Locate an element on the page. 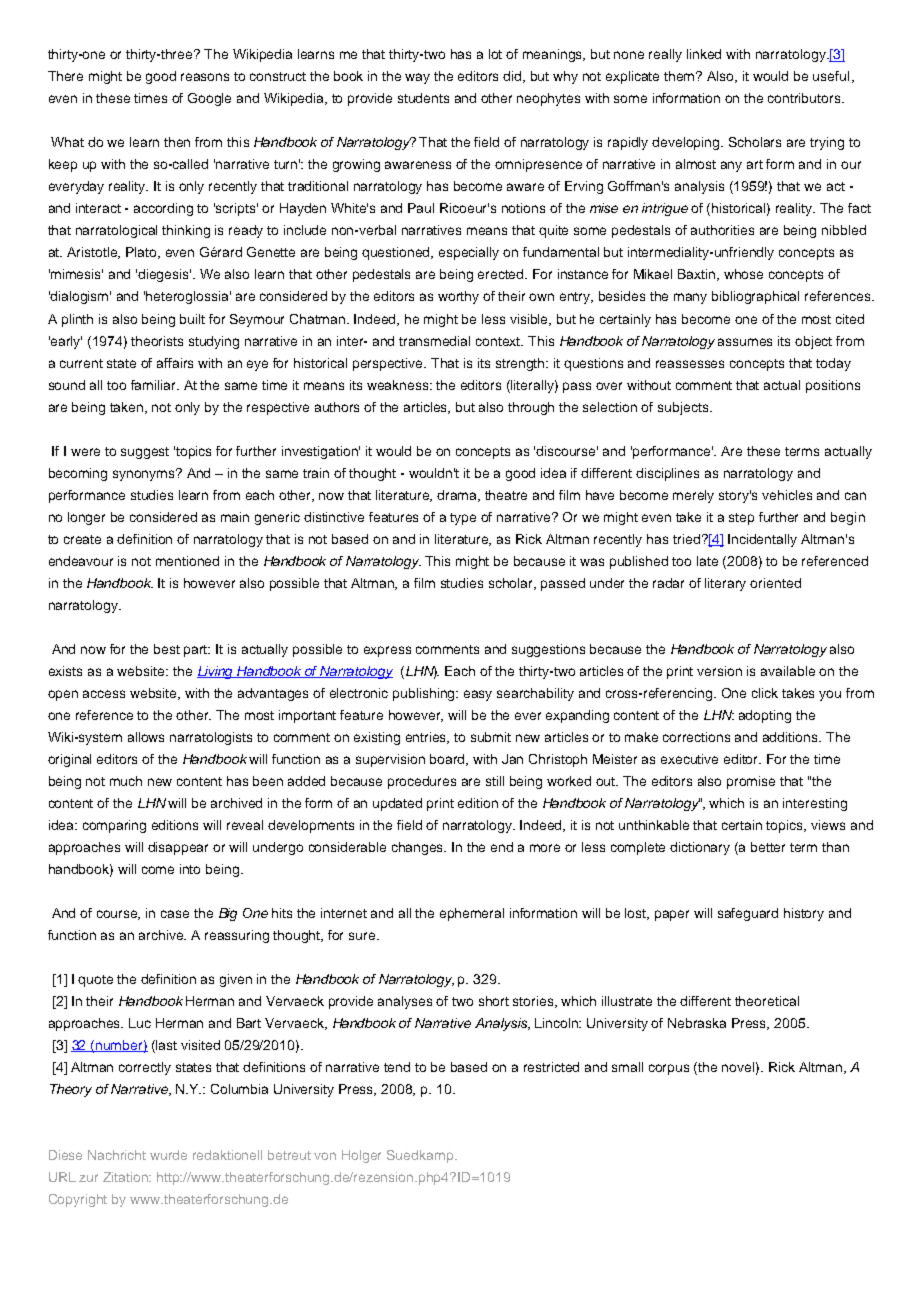 The width and height of the page is (924, 1308). case is located at coordinates (175, 914).
